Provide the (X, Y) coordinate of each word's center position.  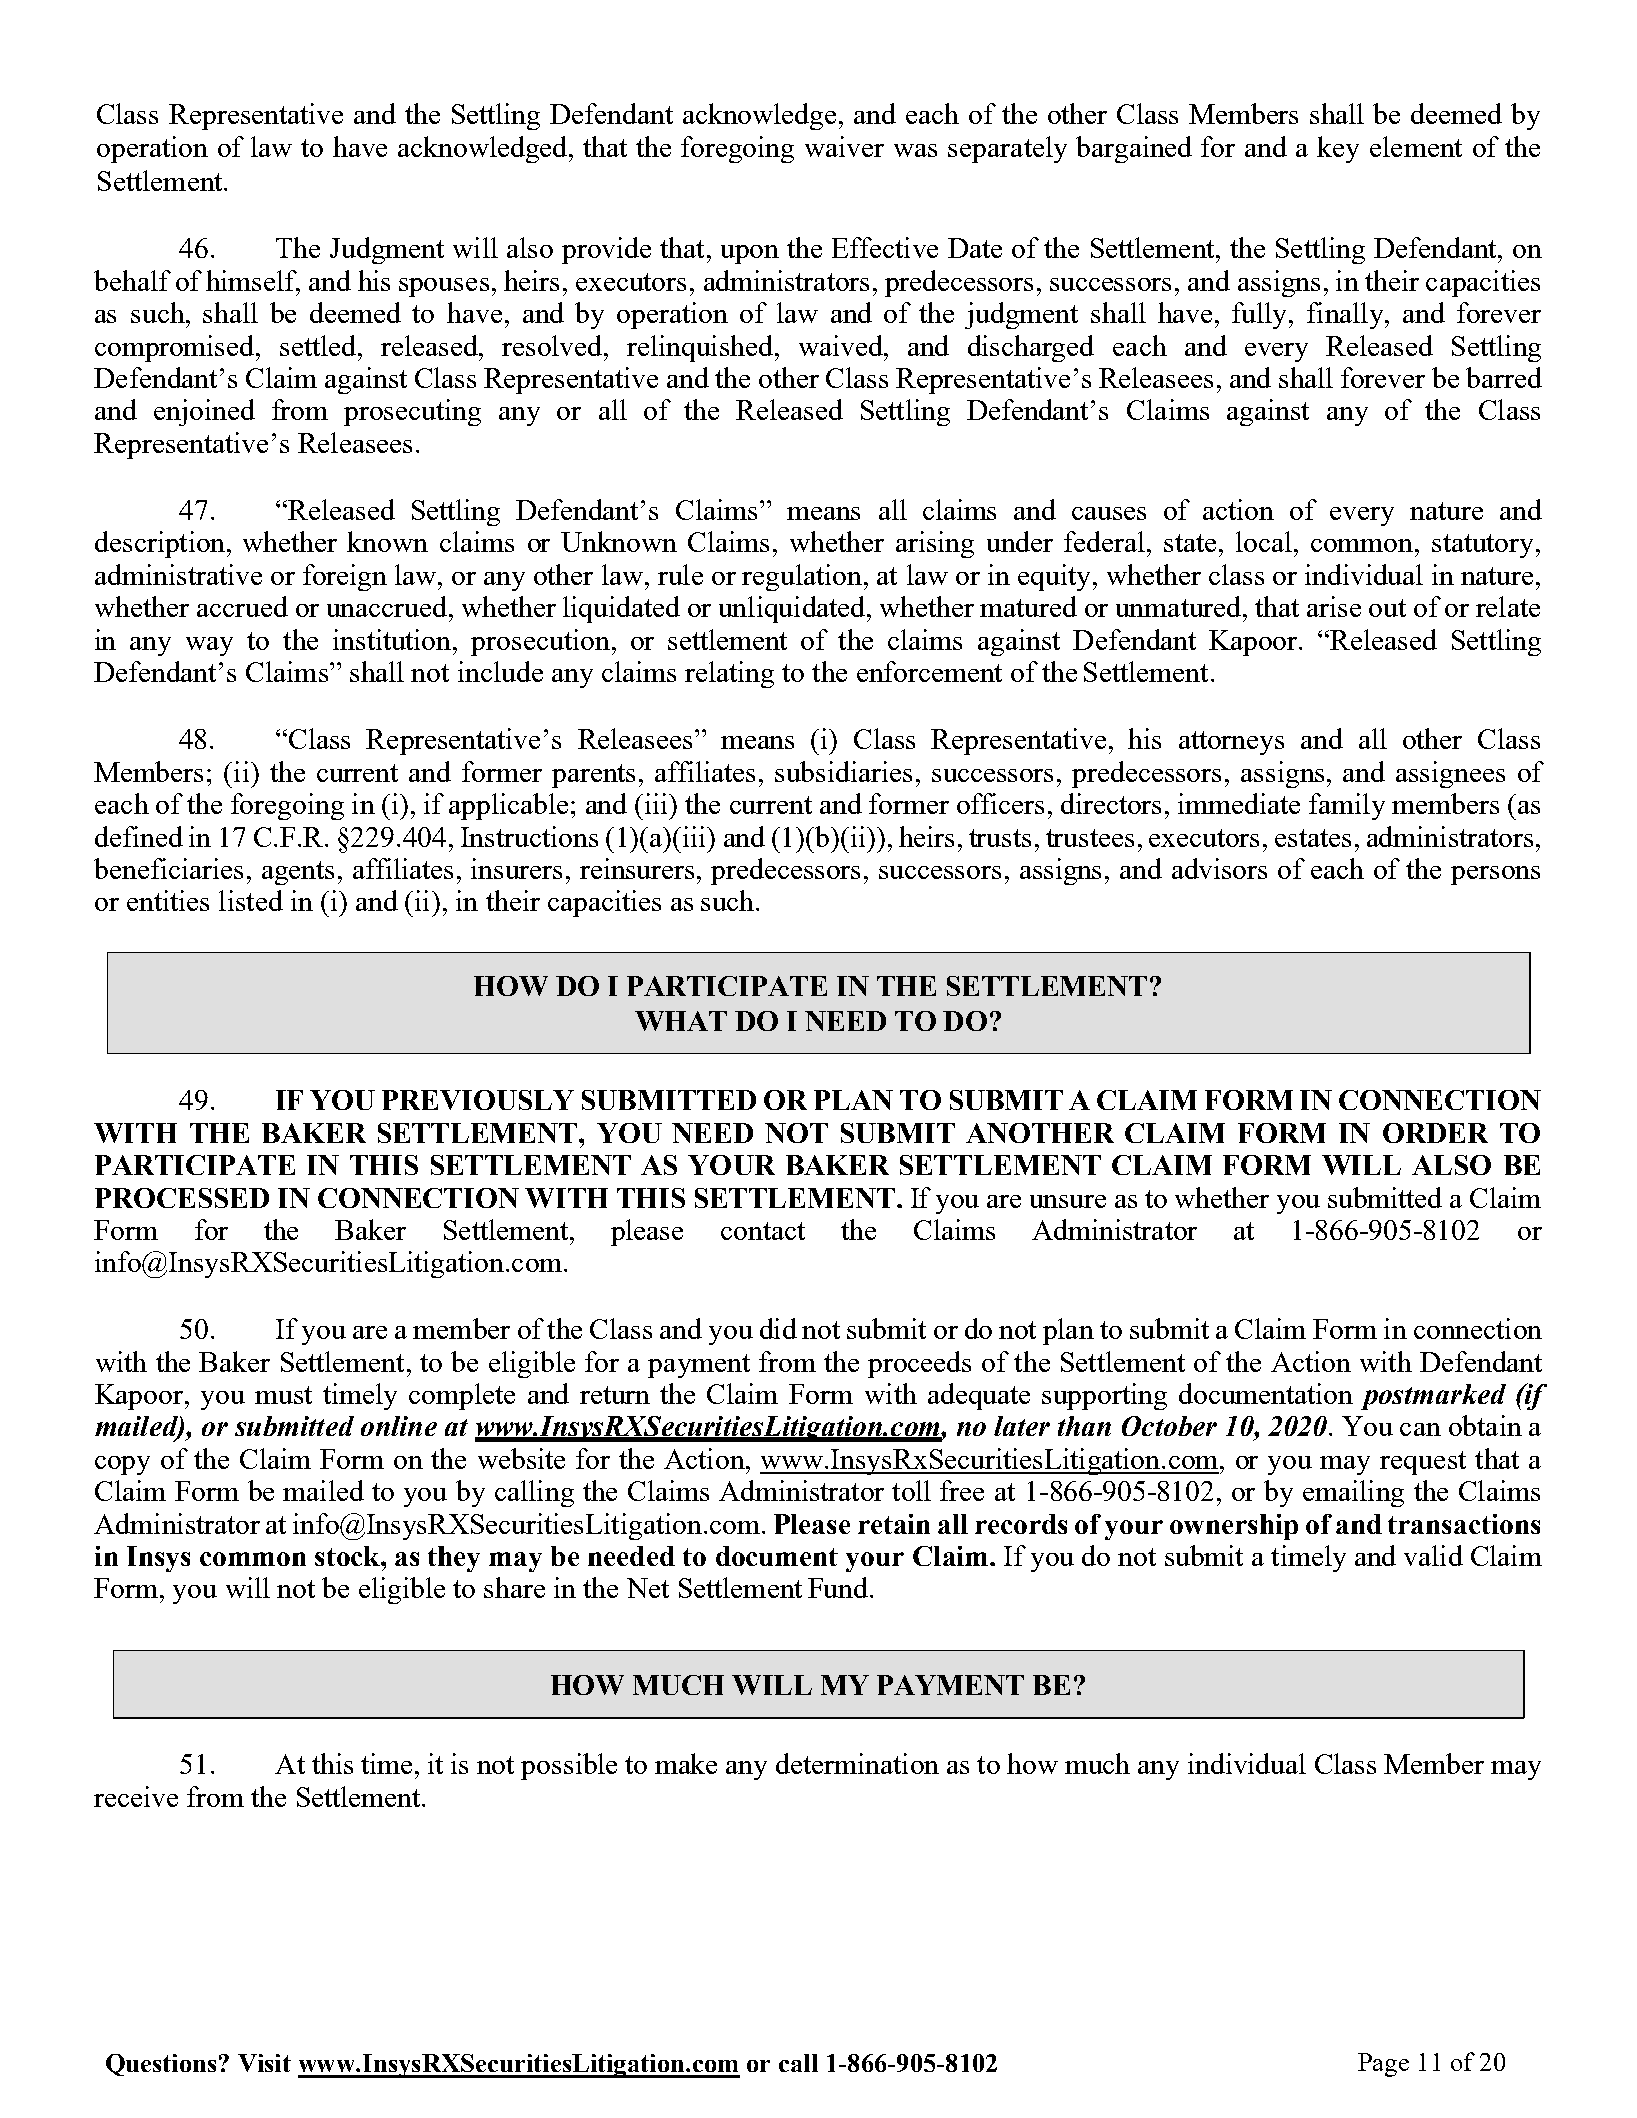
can (1420, 1429)
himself (253, 282)
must (283, 1395)
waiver (844, 146)
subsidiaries (843, 771)
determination (857, 1763)
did (778, 1328)
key (1338, 149)
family (1347, 806)
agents (298, 873)
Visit (264, 2063)
